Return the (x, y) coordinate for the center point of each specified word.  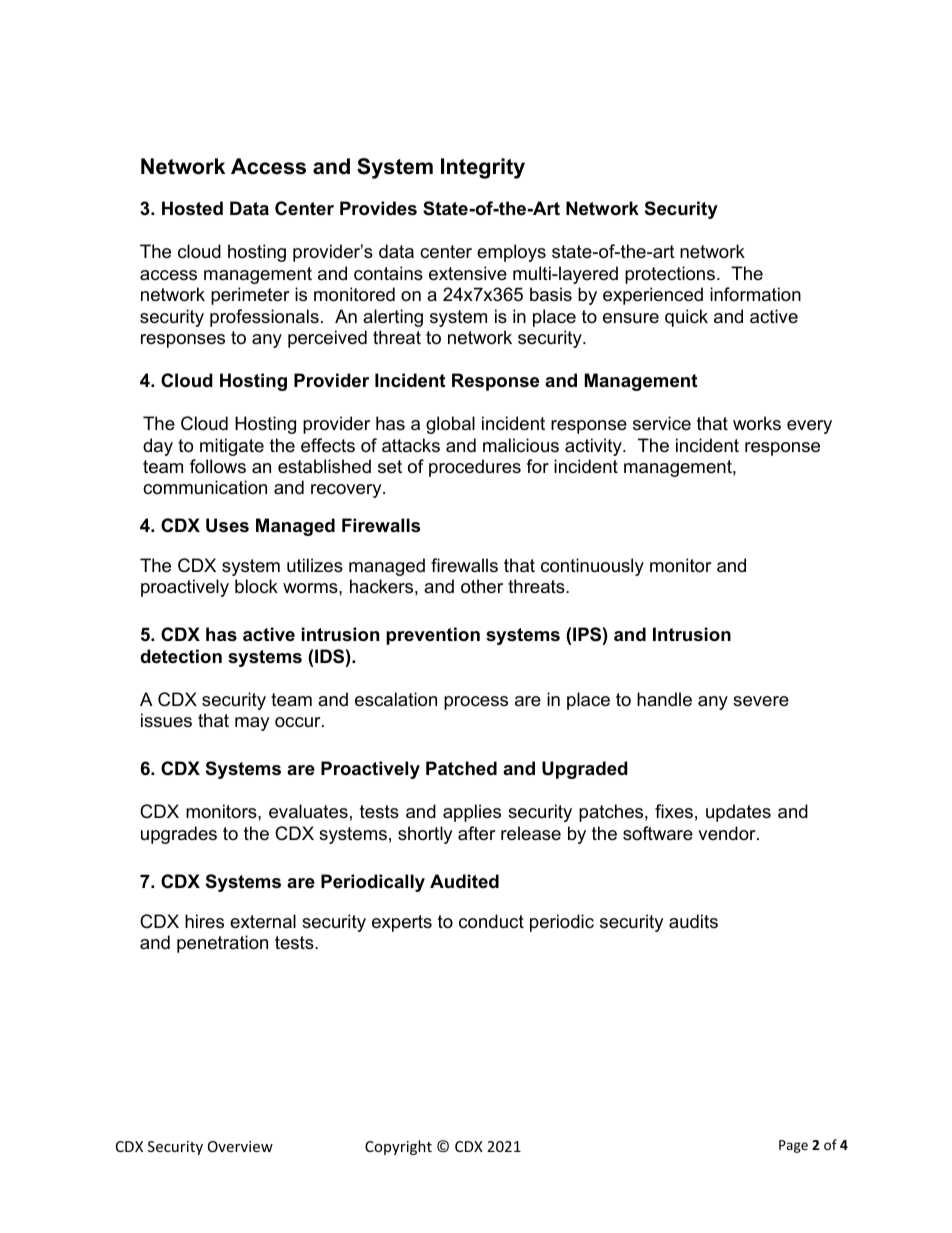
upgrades (179, 835)
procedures (475, 468)
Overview (240, 1146)
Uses (227, 525)
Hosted (192, 208)
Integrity (483, 168)
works (757, 423)
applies (472, 813)
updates (738, 813)
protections (670, 275)
